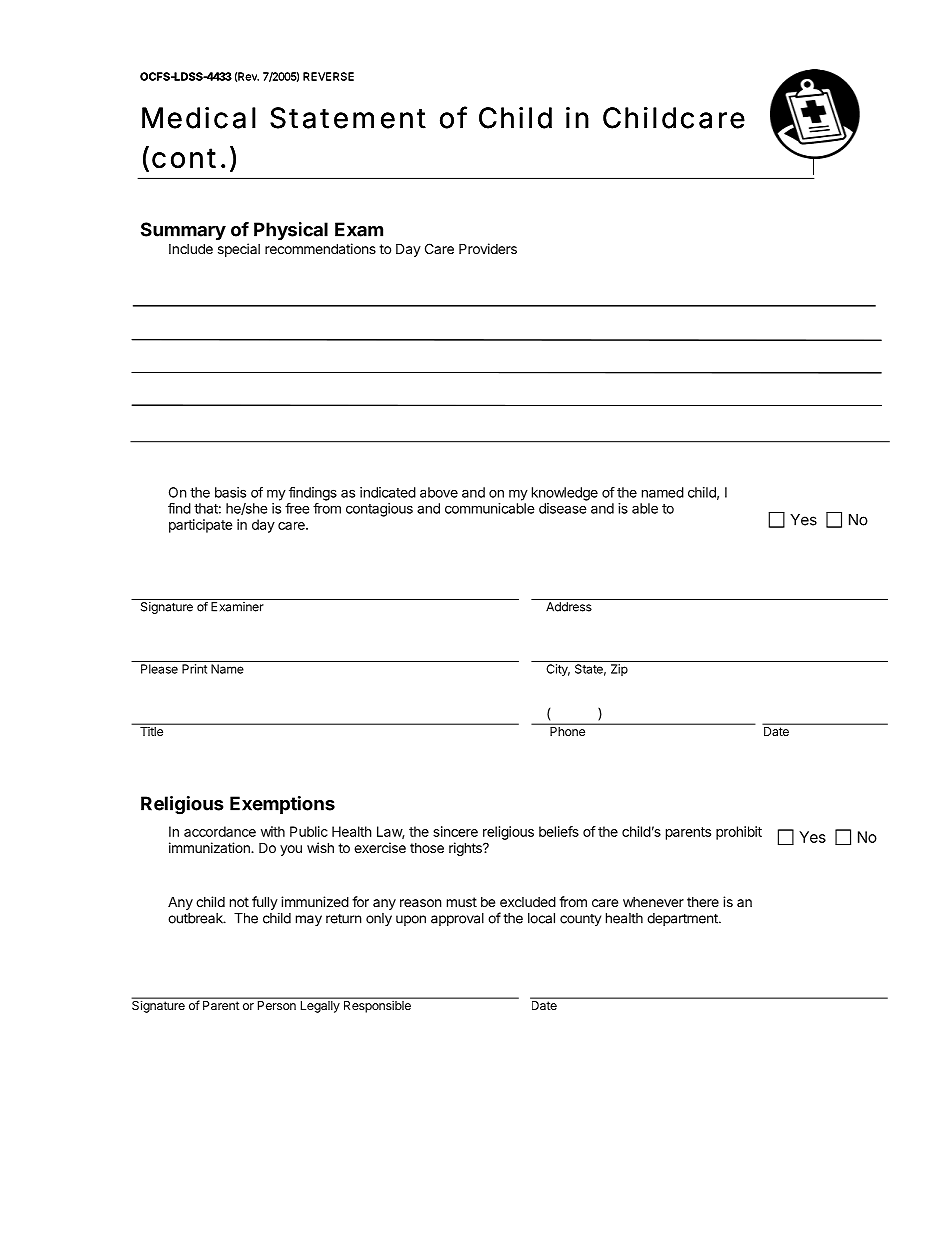 The image size is (952, 1233). What do you see at coordinates (199, 118) in the screenshot?
I see `Medical` at bounding box center [199, 118].
